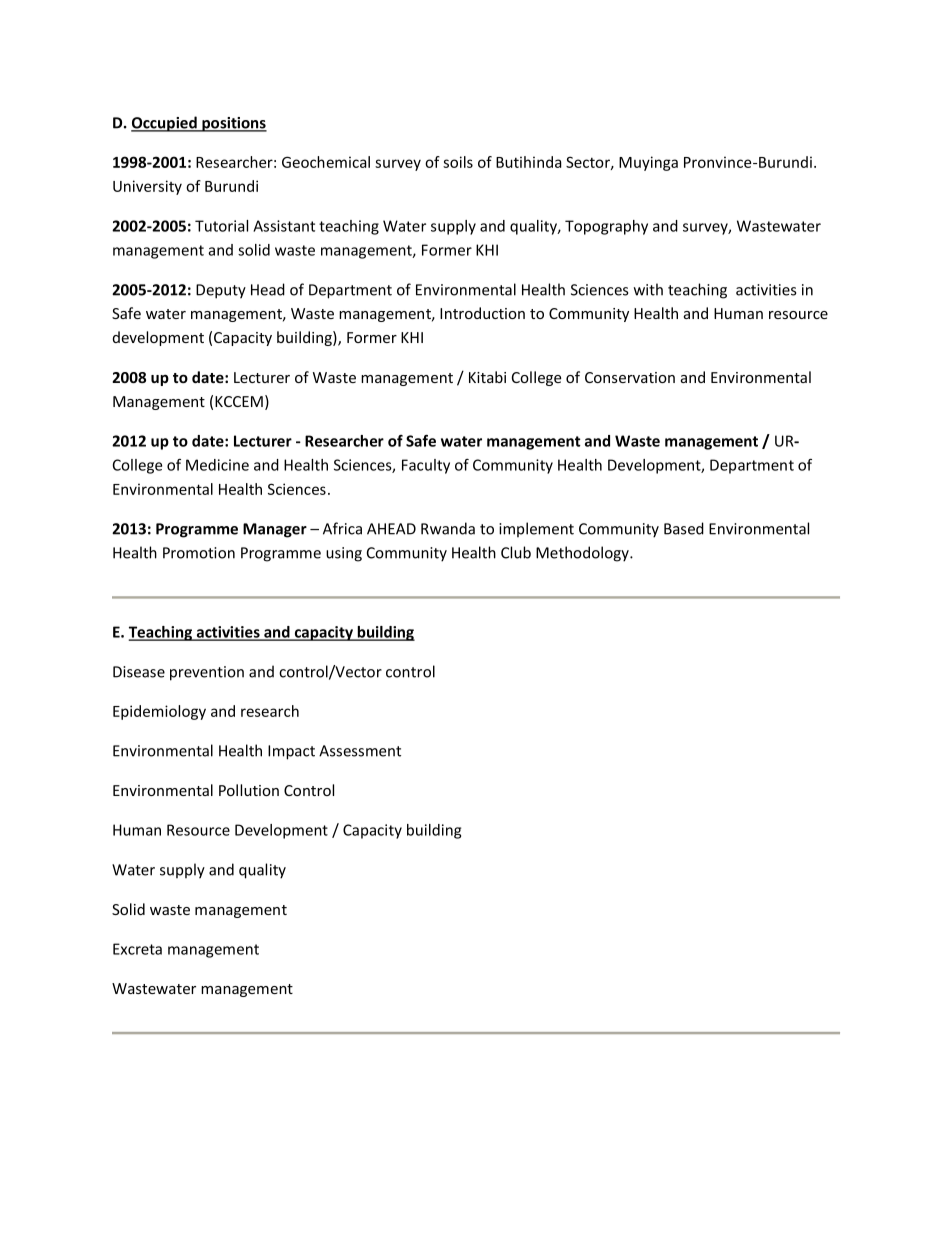 Image resolution: width=952 pixels, height=1233 pixels. Describe the element at coordinates (199, 553) in the screenshot. I see `Promotion` at that location.
